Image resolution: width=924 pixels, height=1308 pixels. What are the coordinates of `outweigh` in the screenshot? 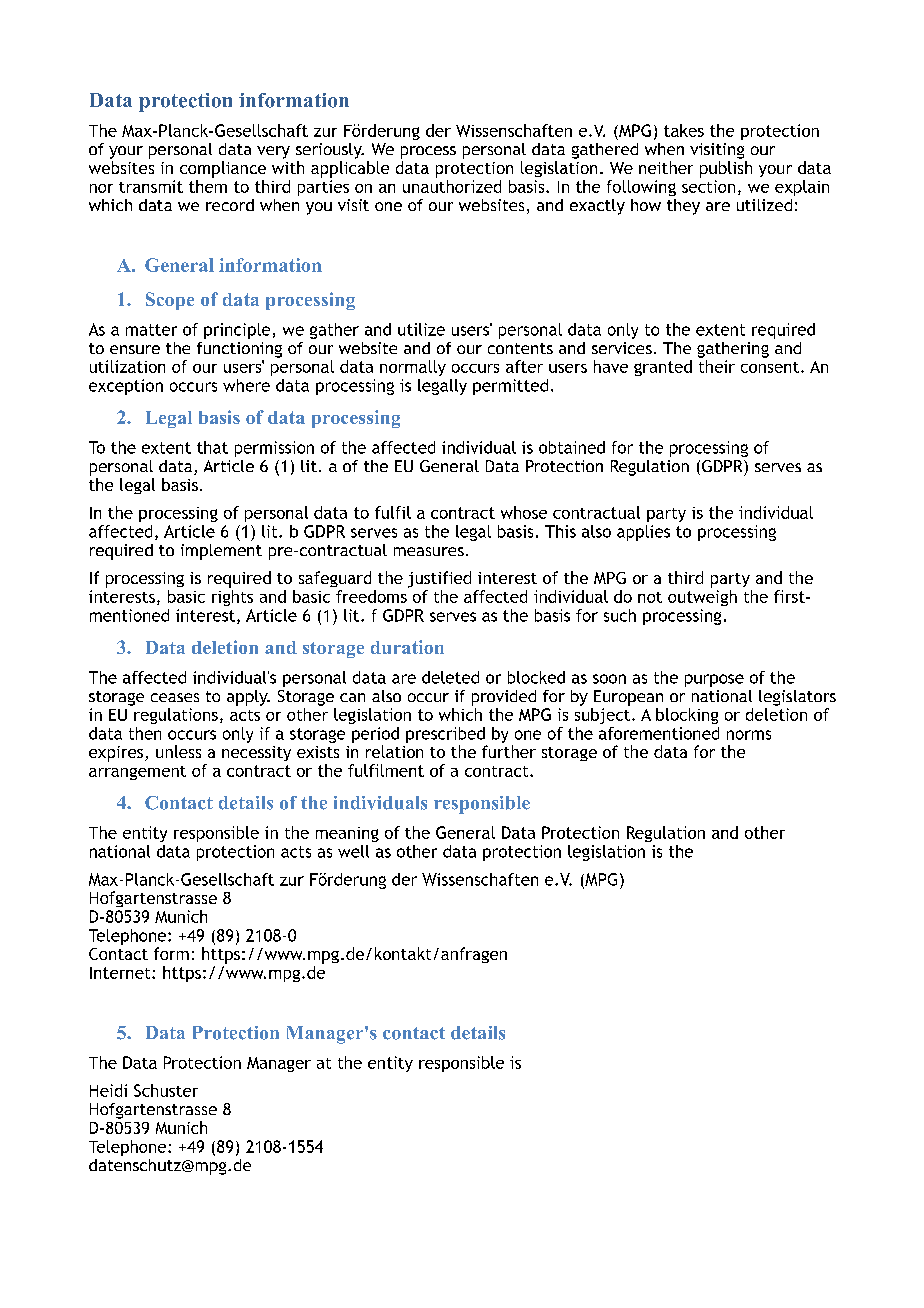 It's located at (702, 598).
